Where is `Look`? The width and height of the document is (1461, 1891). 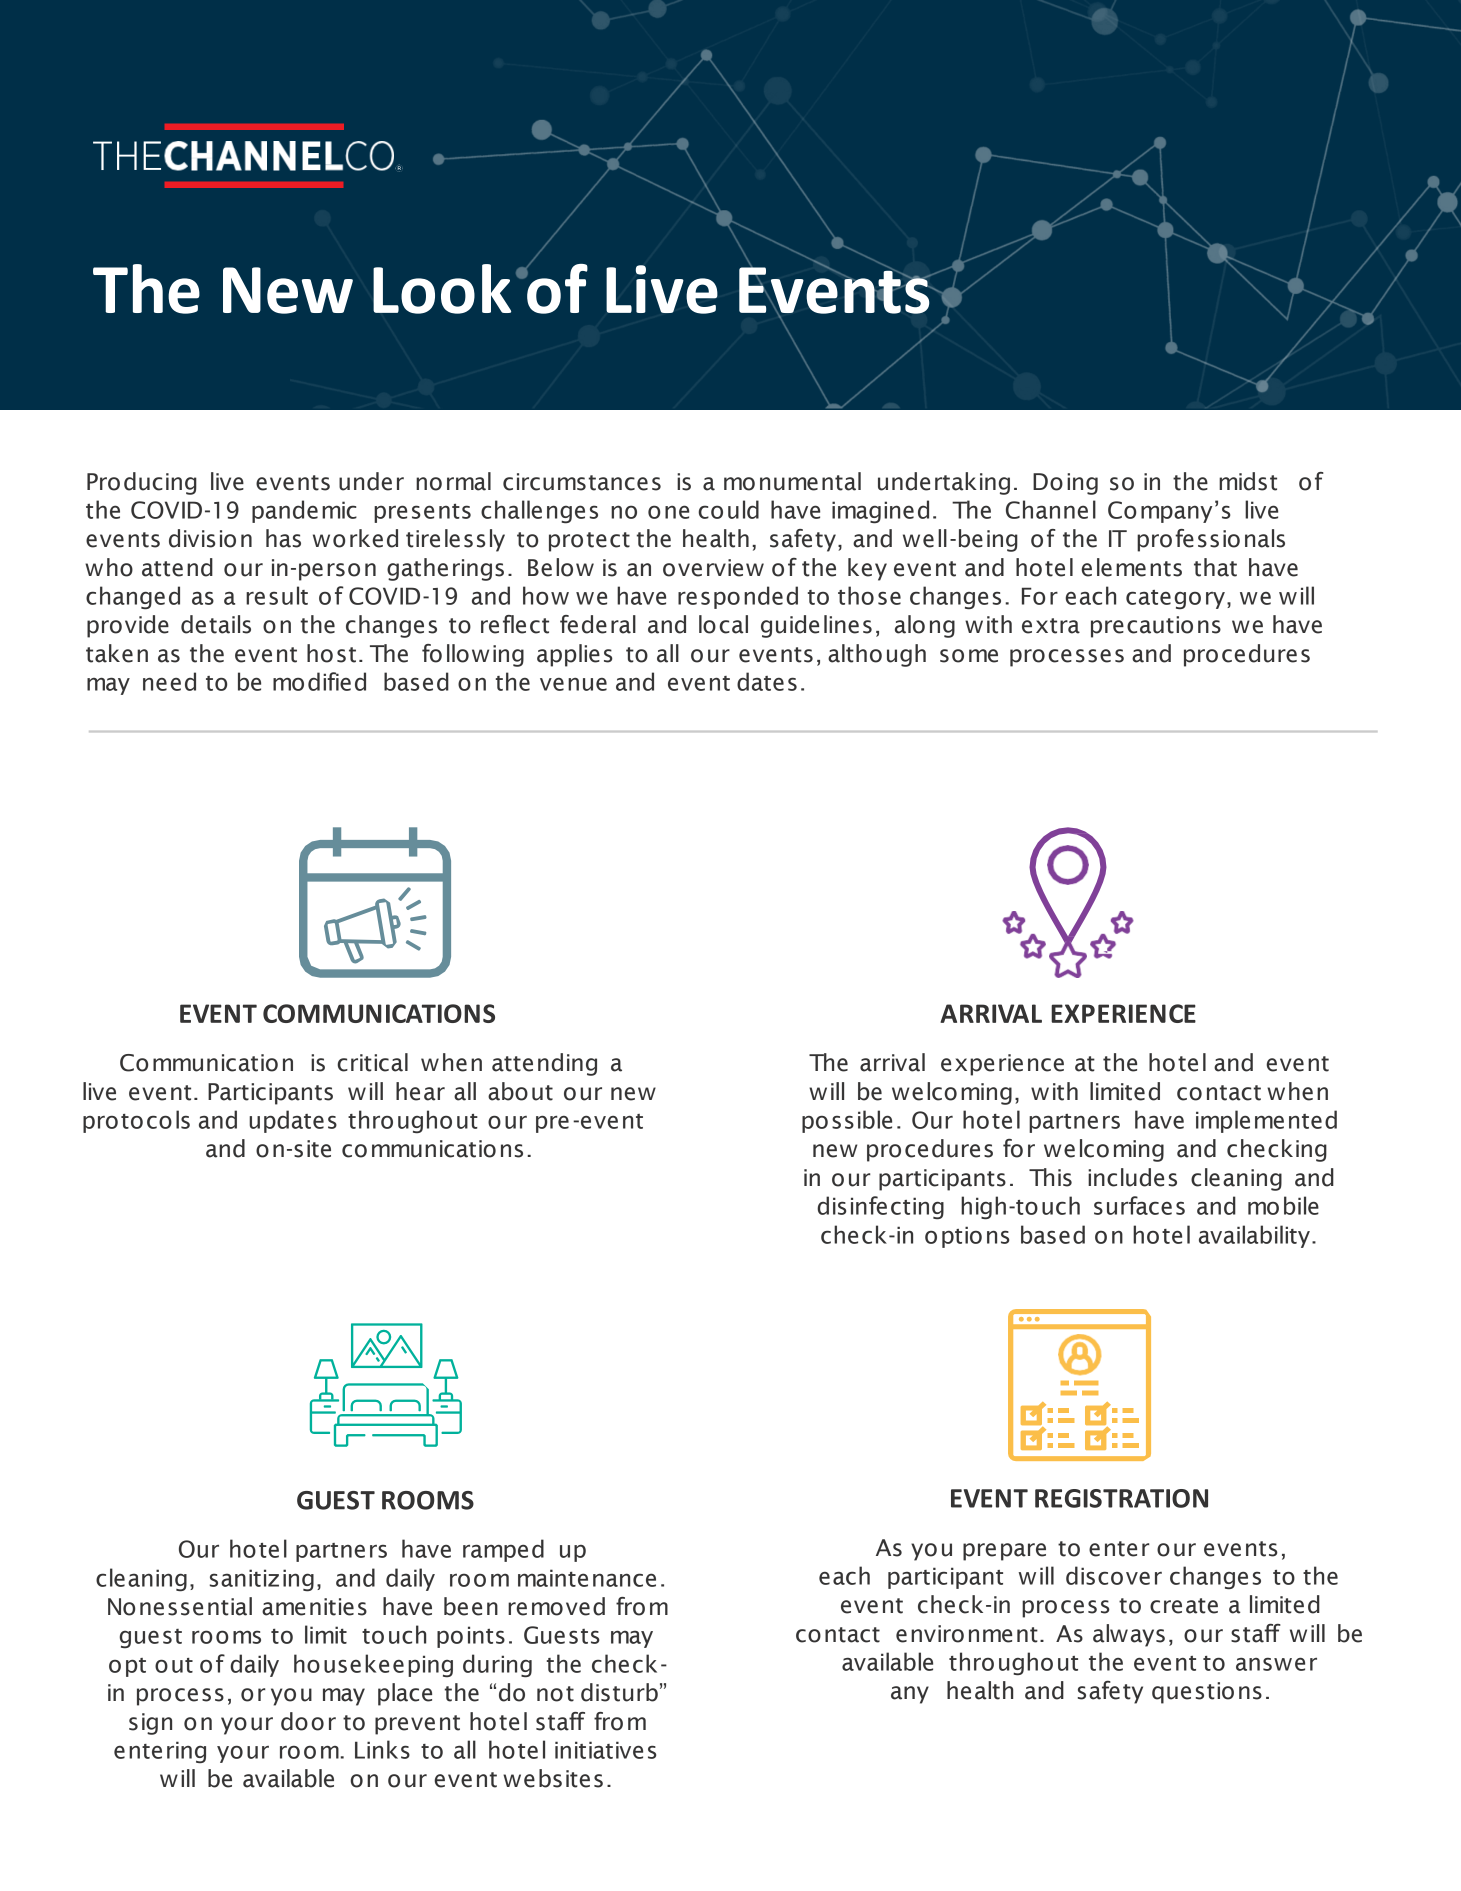 Look is located at coordinates (442, 289).
